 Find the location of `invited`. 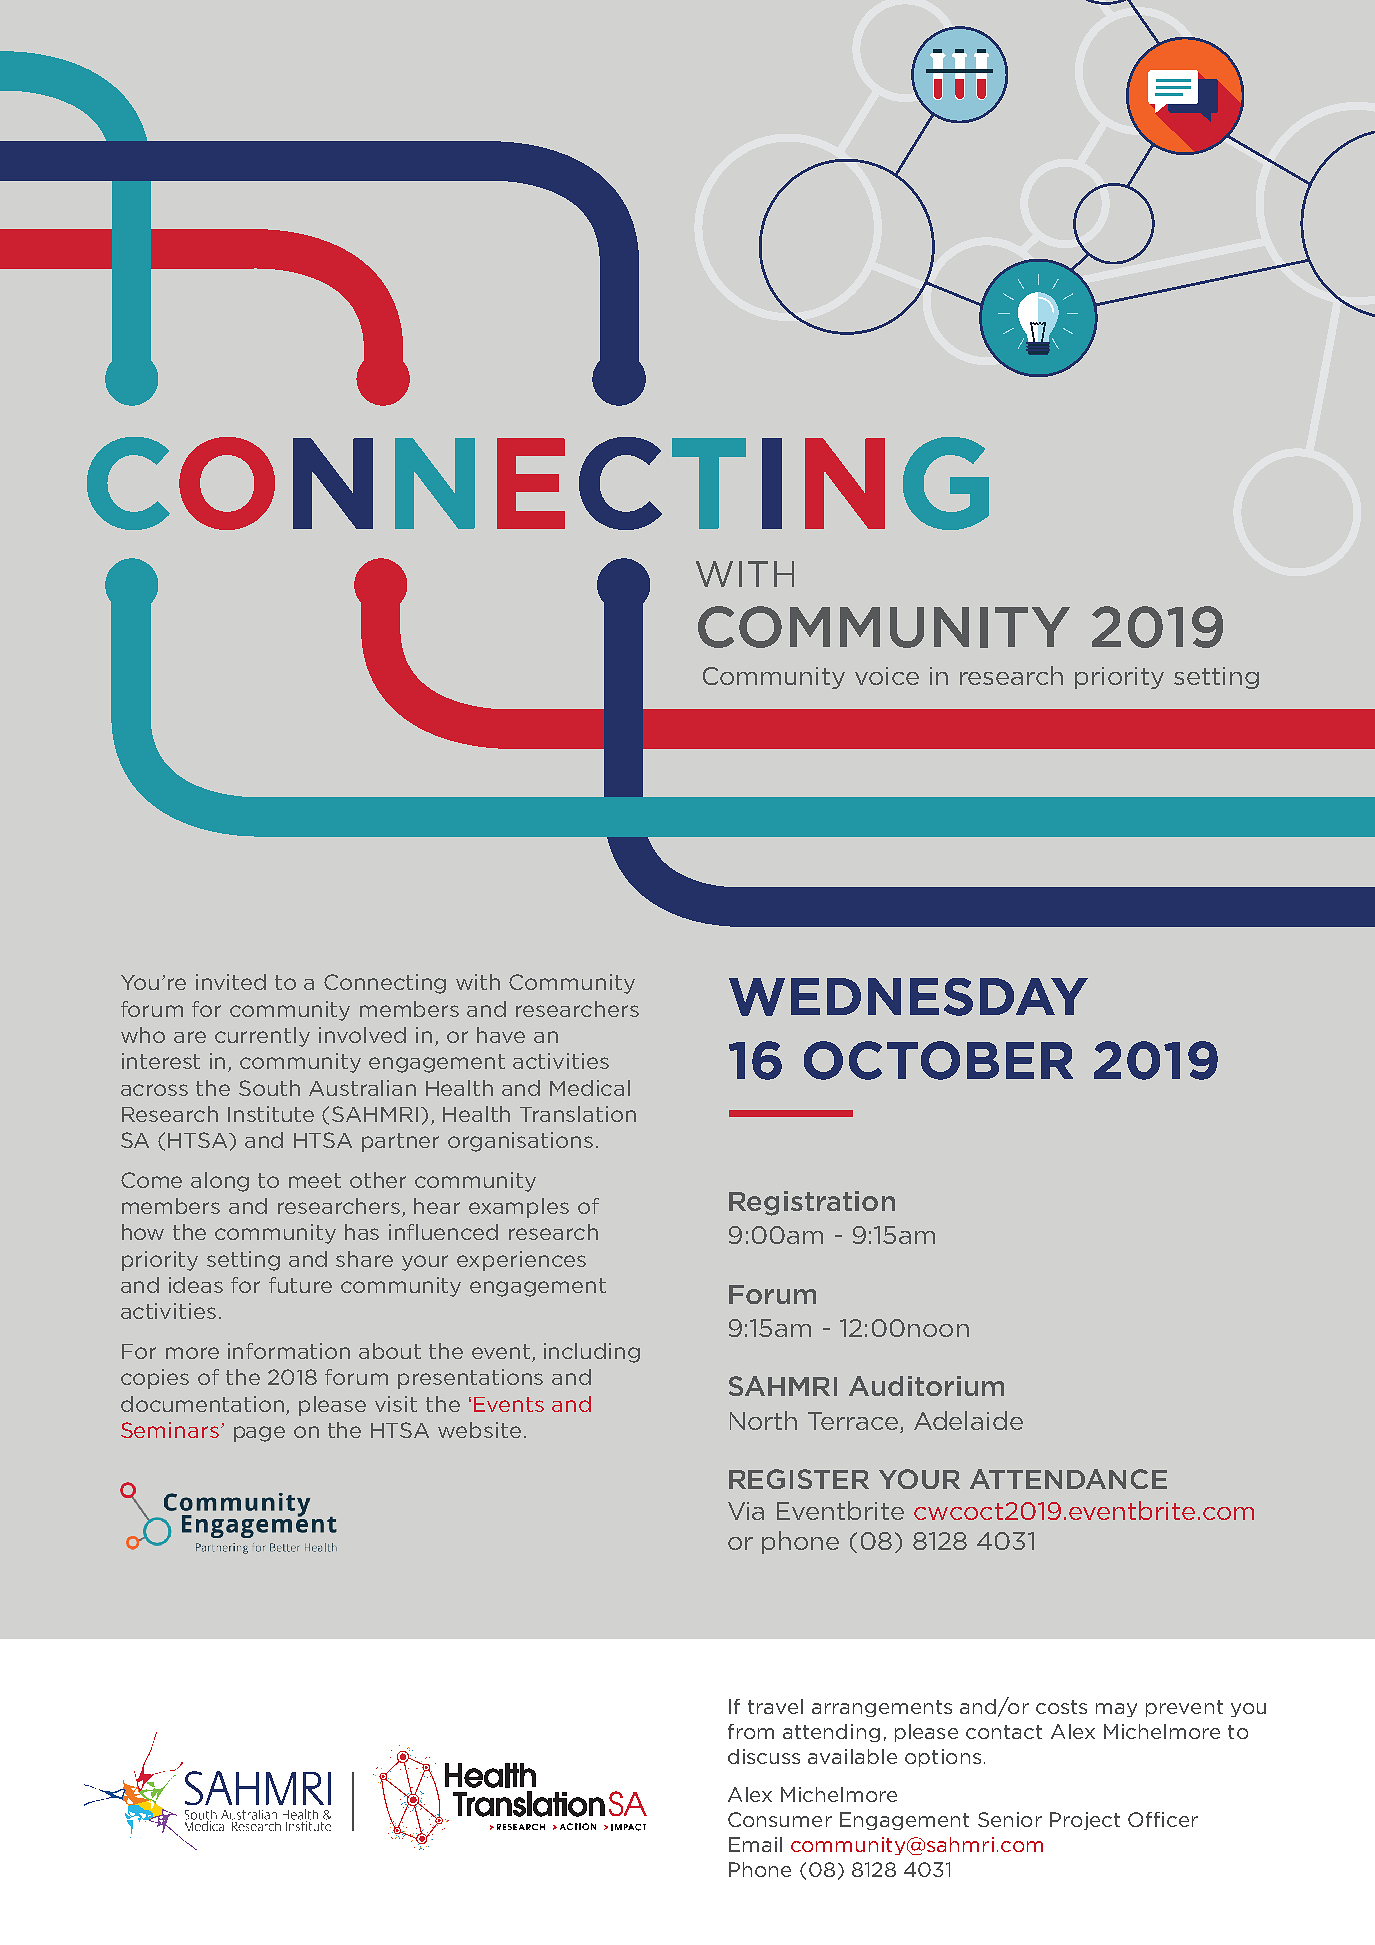

invited is located at coordinates (231, 982).
